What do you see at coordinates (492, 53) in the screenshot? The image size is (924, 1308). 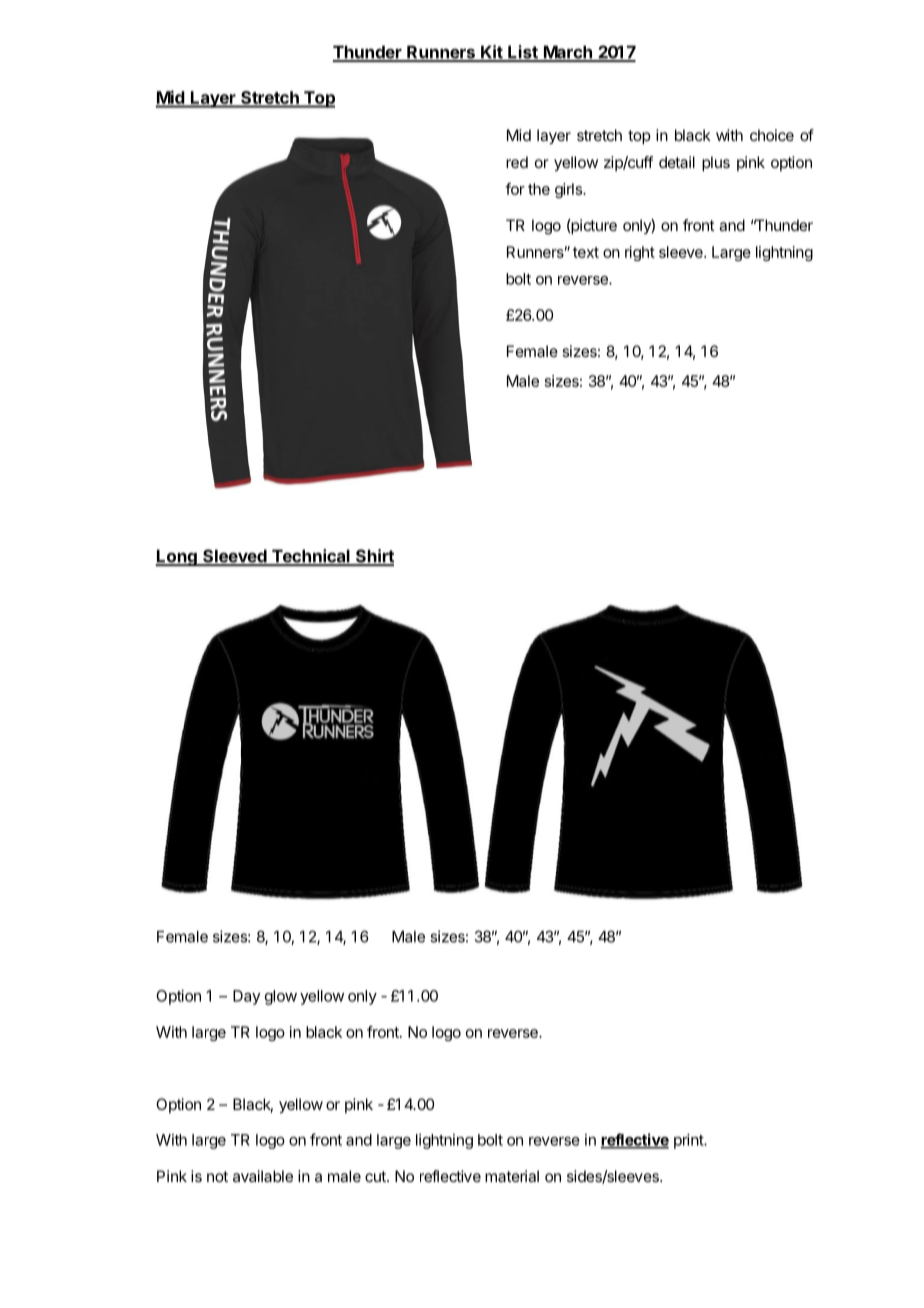 I see `Kit` at bounding box center [492, 53].
